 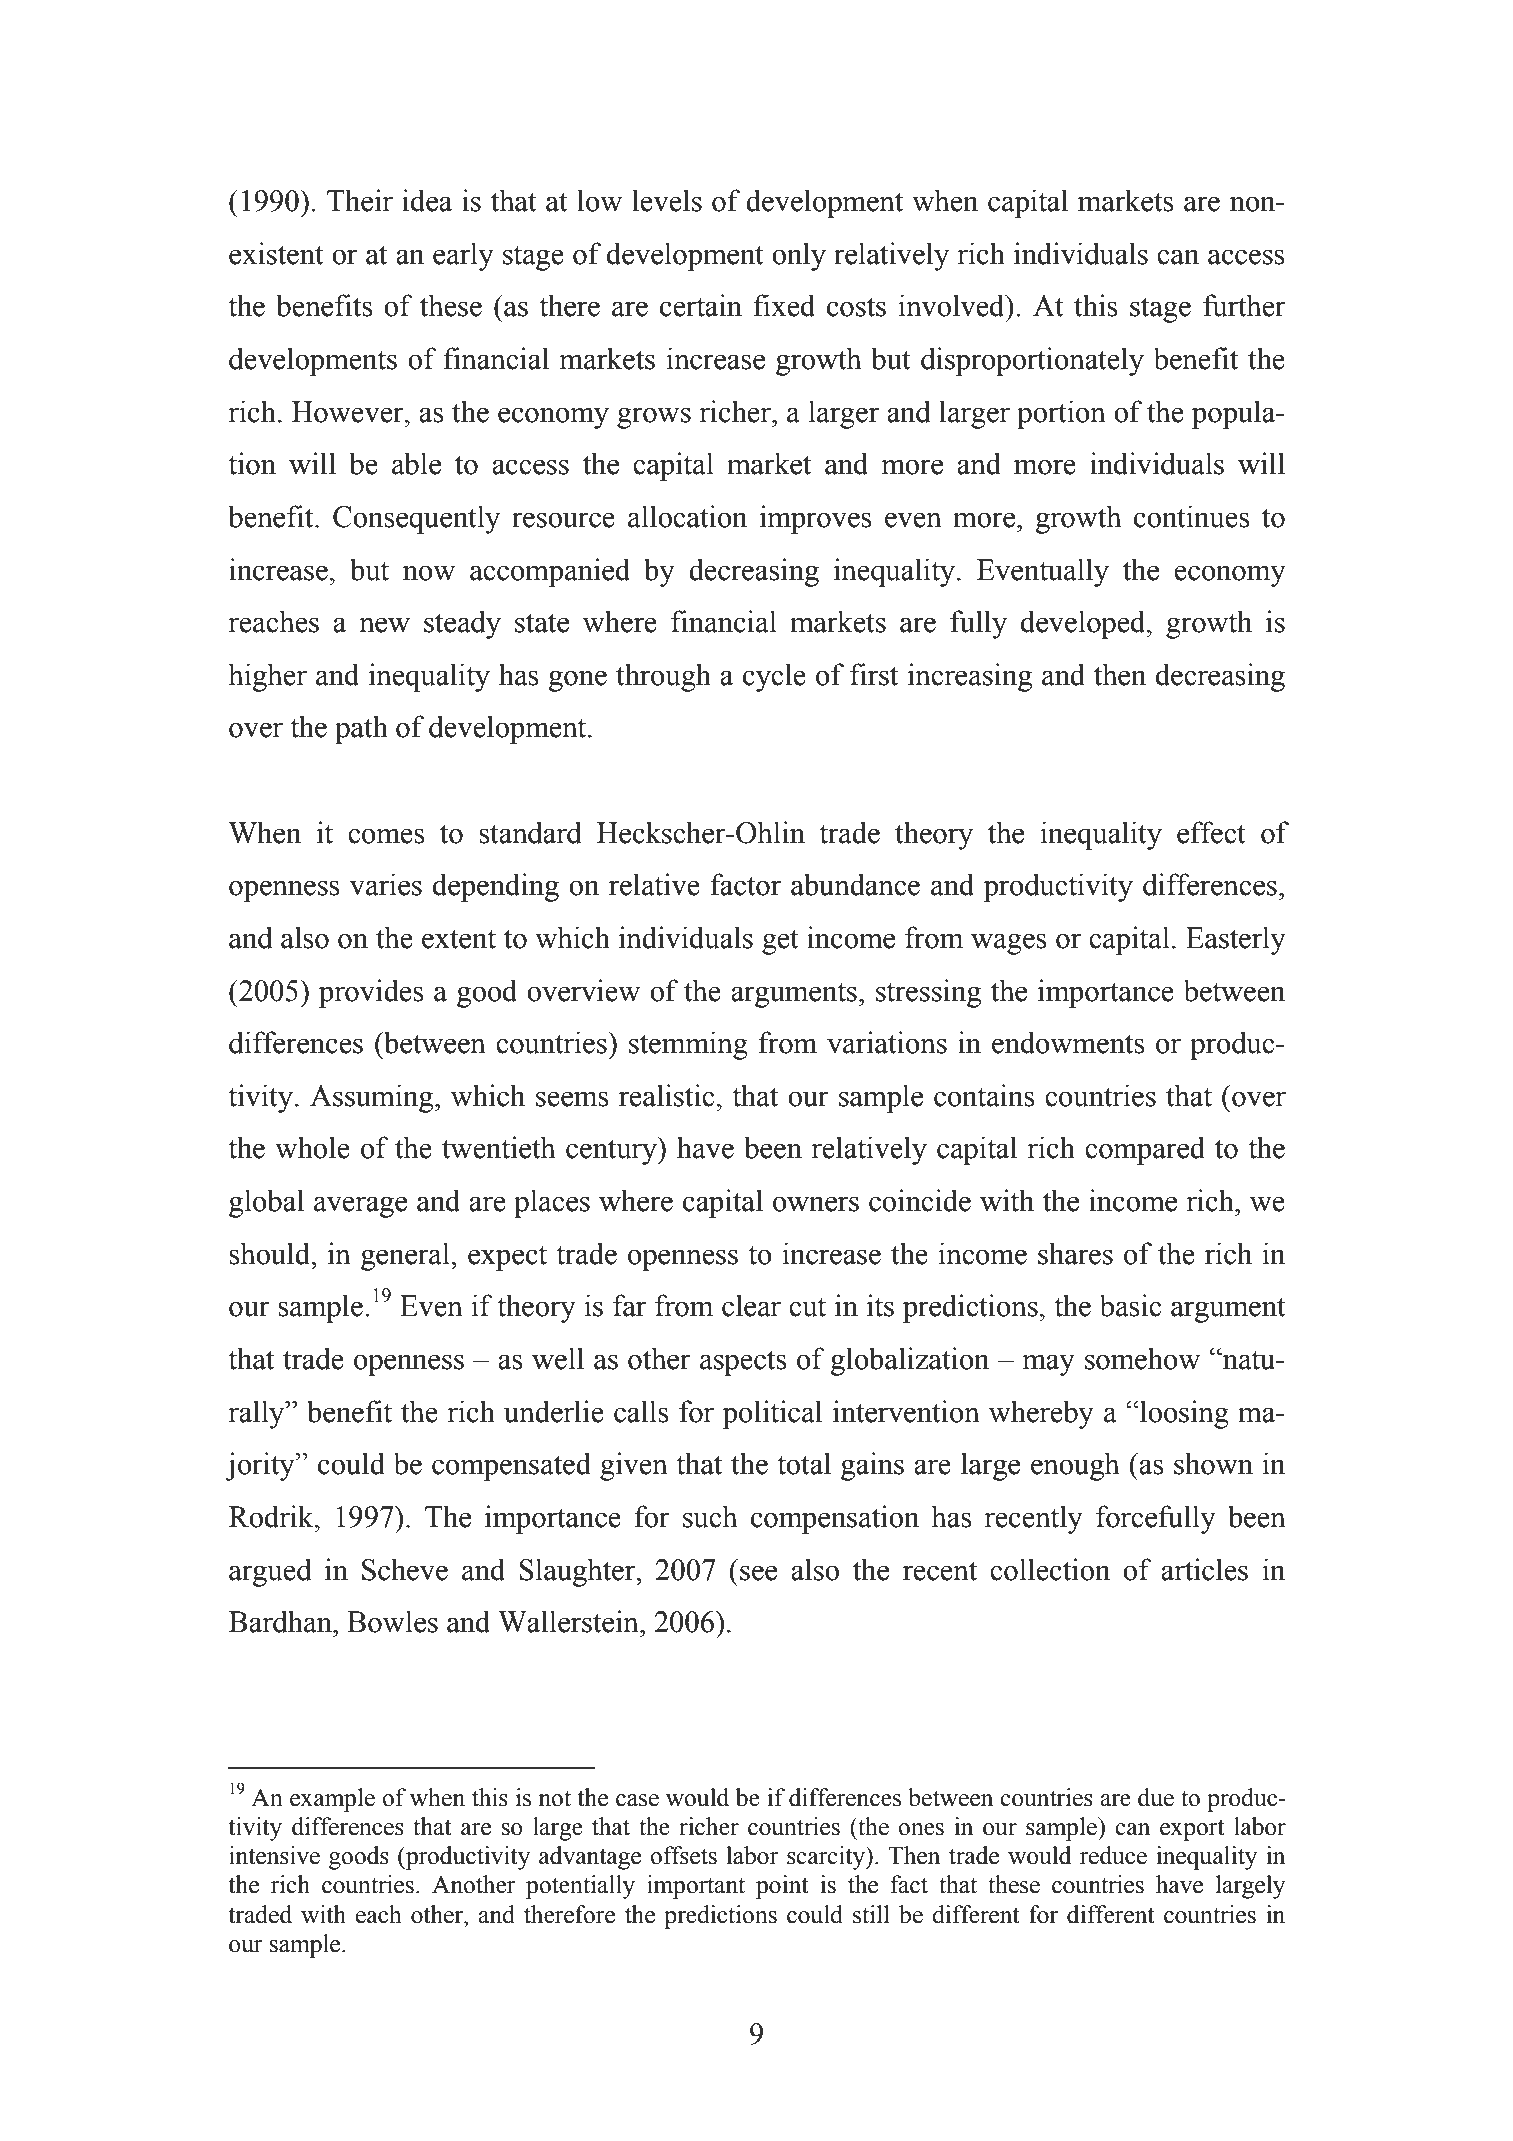 What do you see at coordinates (386, 836) in the document?
I see `comes` at bounding box center [386, 836].
